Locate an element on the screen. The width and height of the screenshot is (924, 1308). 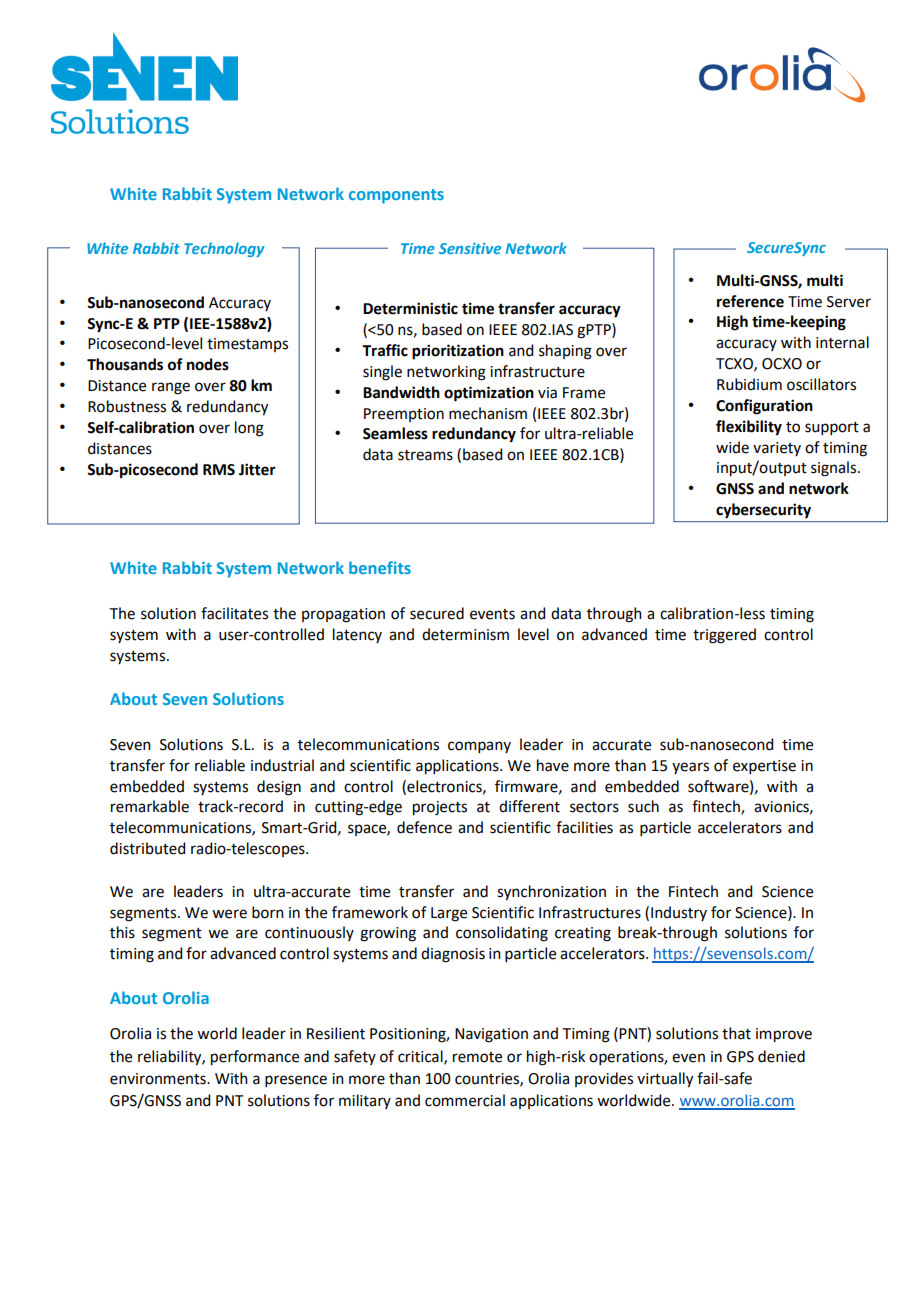
remarkable is located at coordinates (150, 806).
